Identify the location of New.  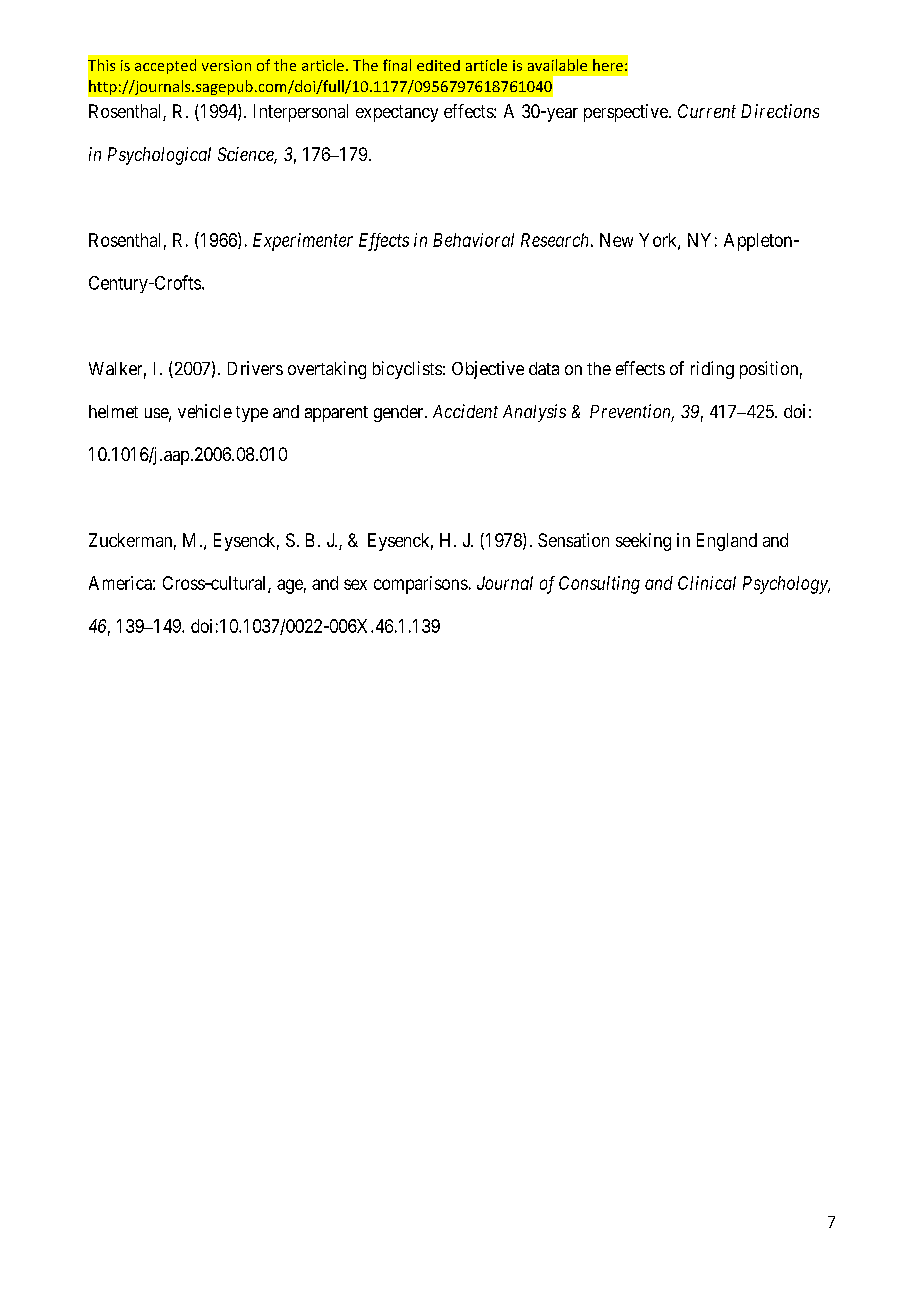
(616, 240).
